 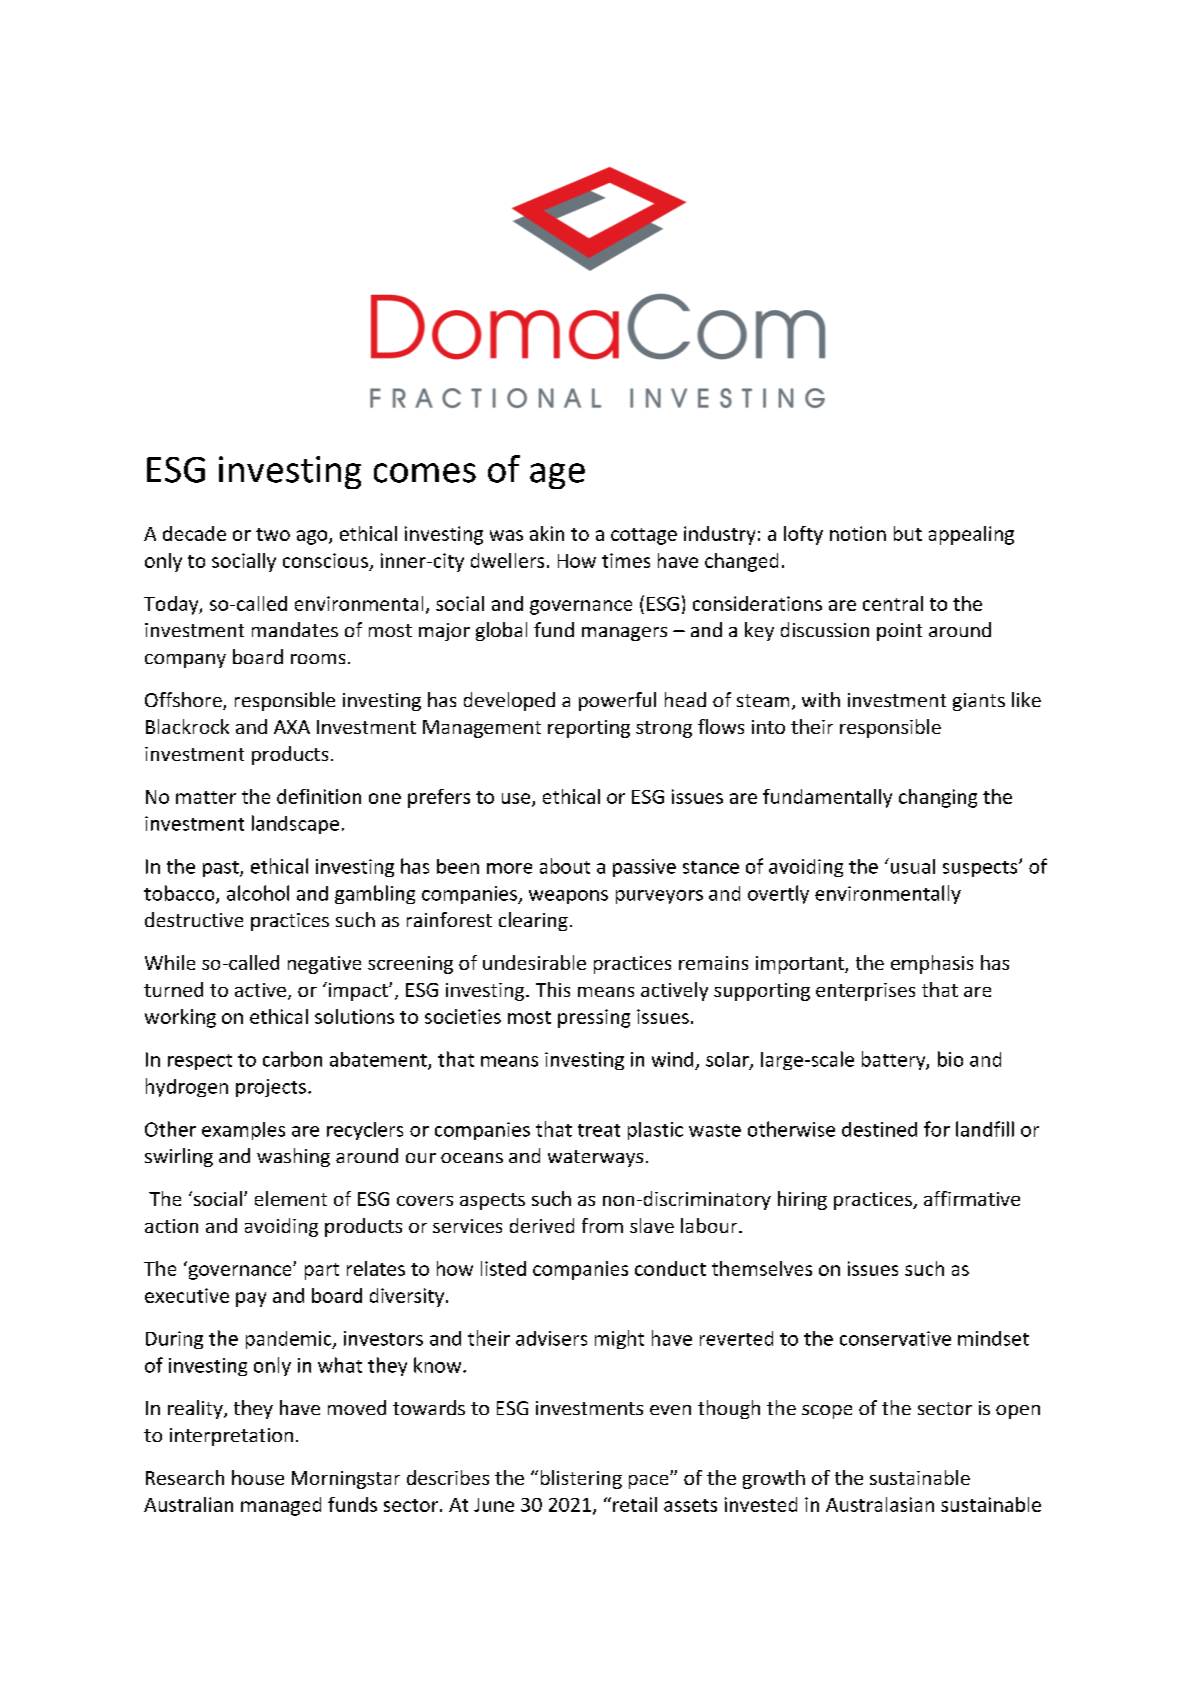 What do you see at coordinates (565, 866) in the screenshot?
I see `about` at bounding box center [565, 866].
